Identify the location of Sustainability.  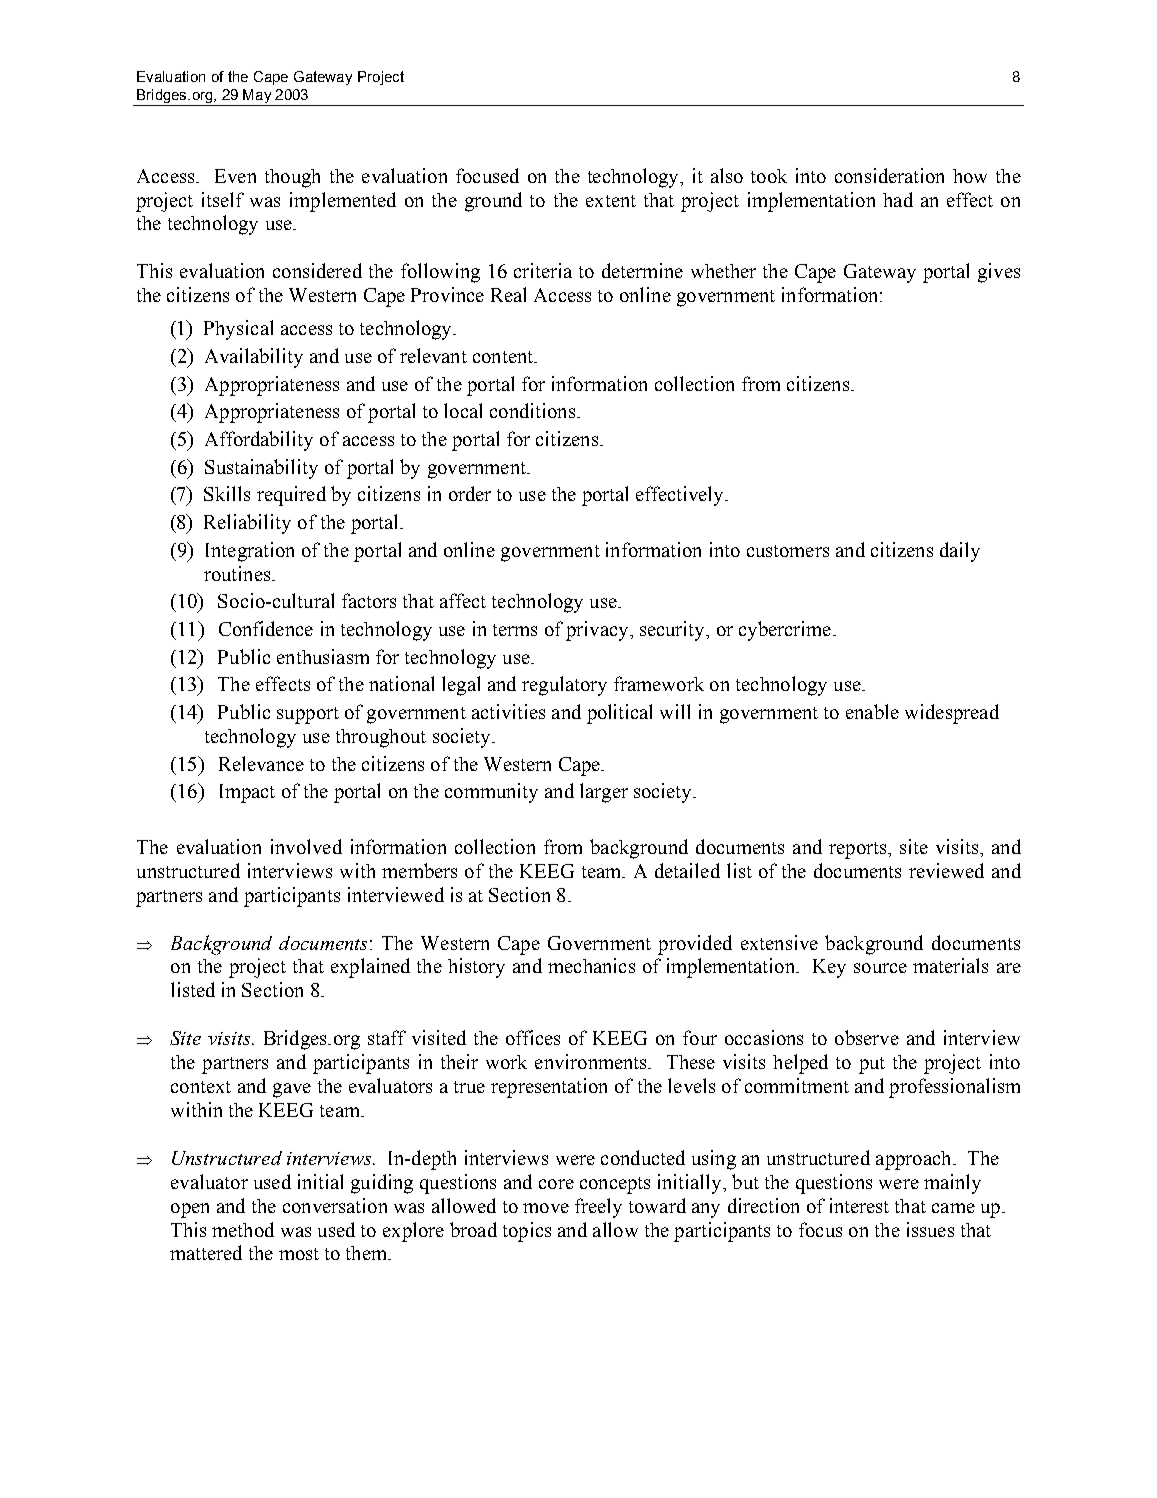
(261, 469).
